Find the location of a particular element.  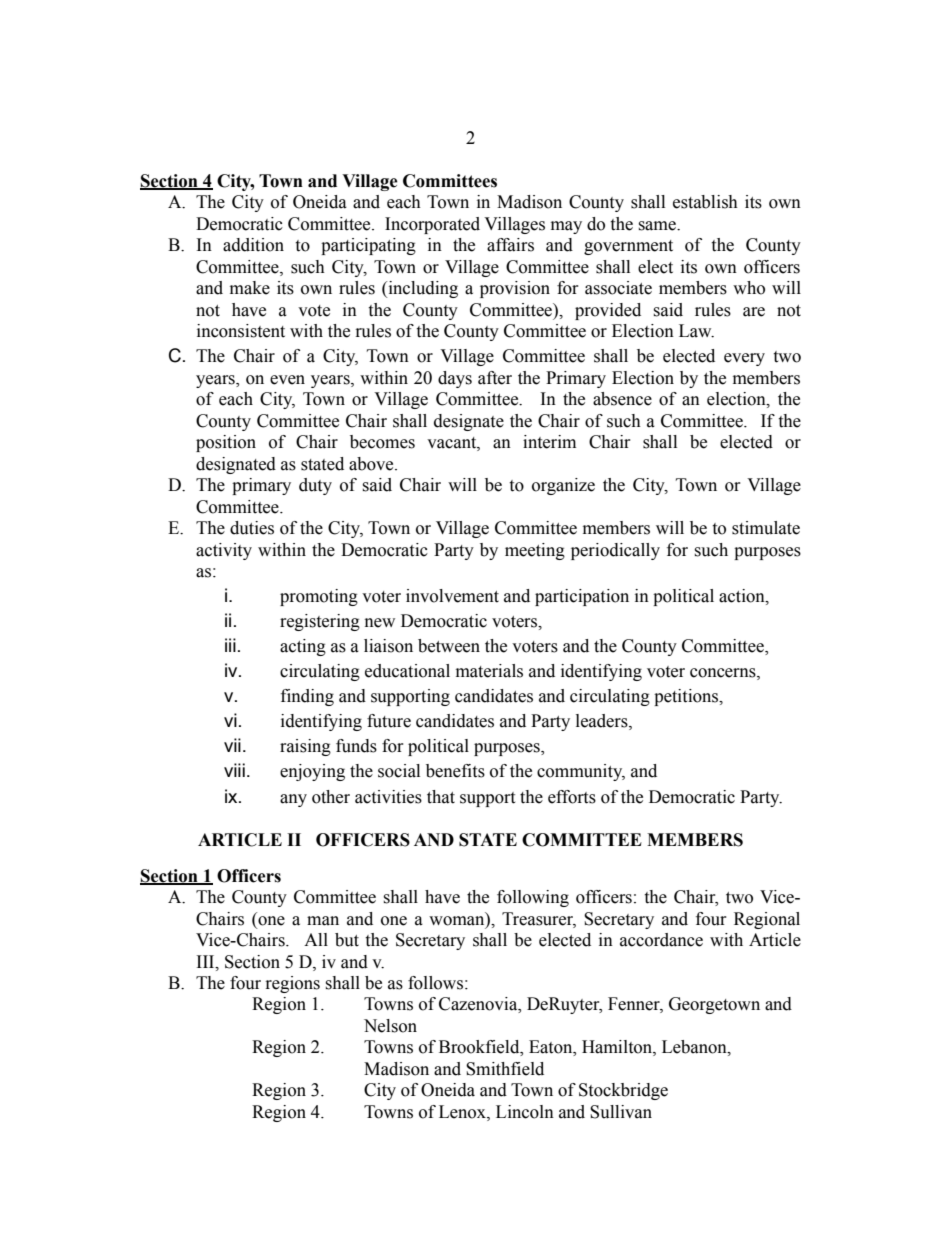

establish is located at coordinates (705, 202).
